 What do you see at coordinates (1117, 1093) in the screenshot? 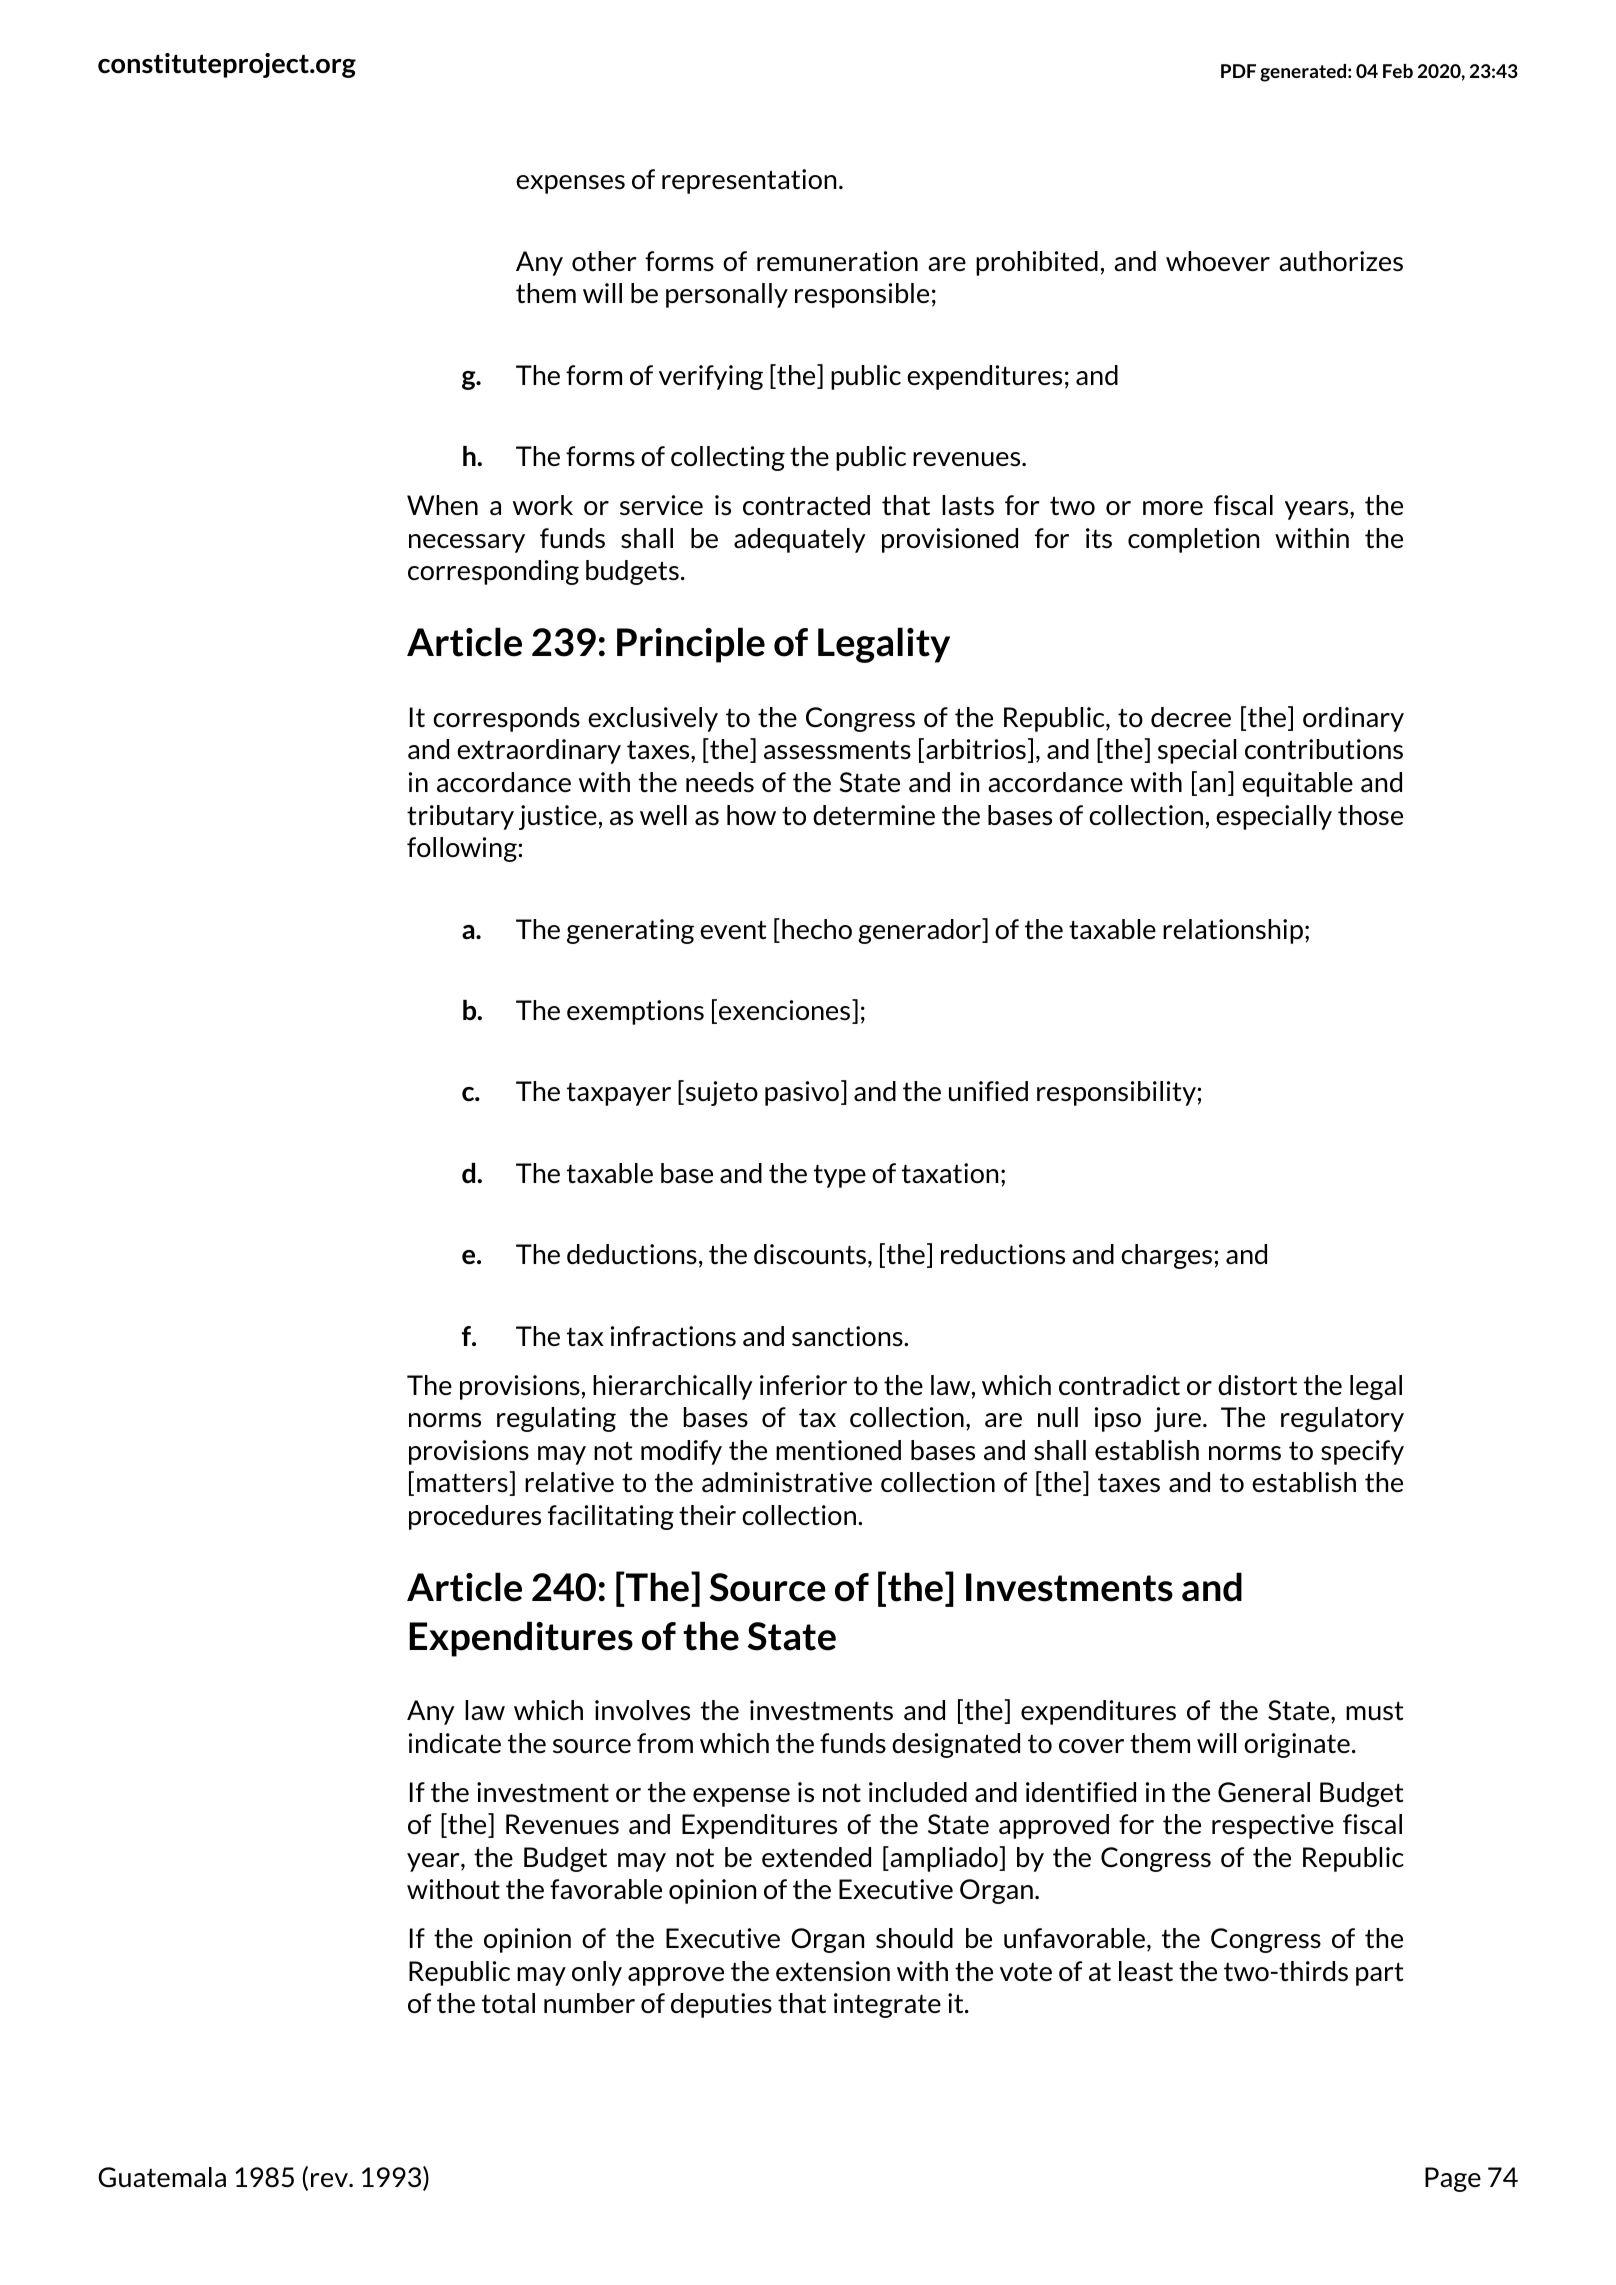
I see `responsibility` at bounding box center [1117, 1093].
